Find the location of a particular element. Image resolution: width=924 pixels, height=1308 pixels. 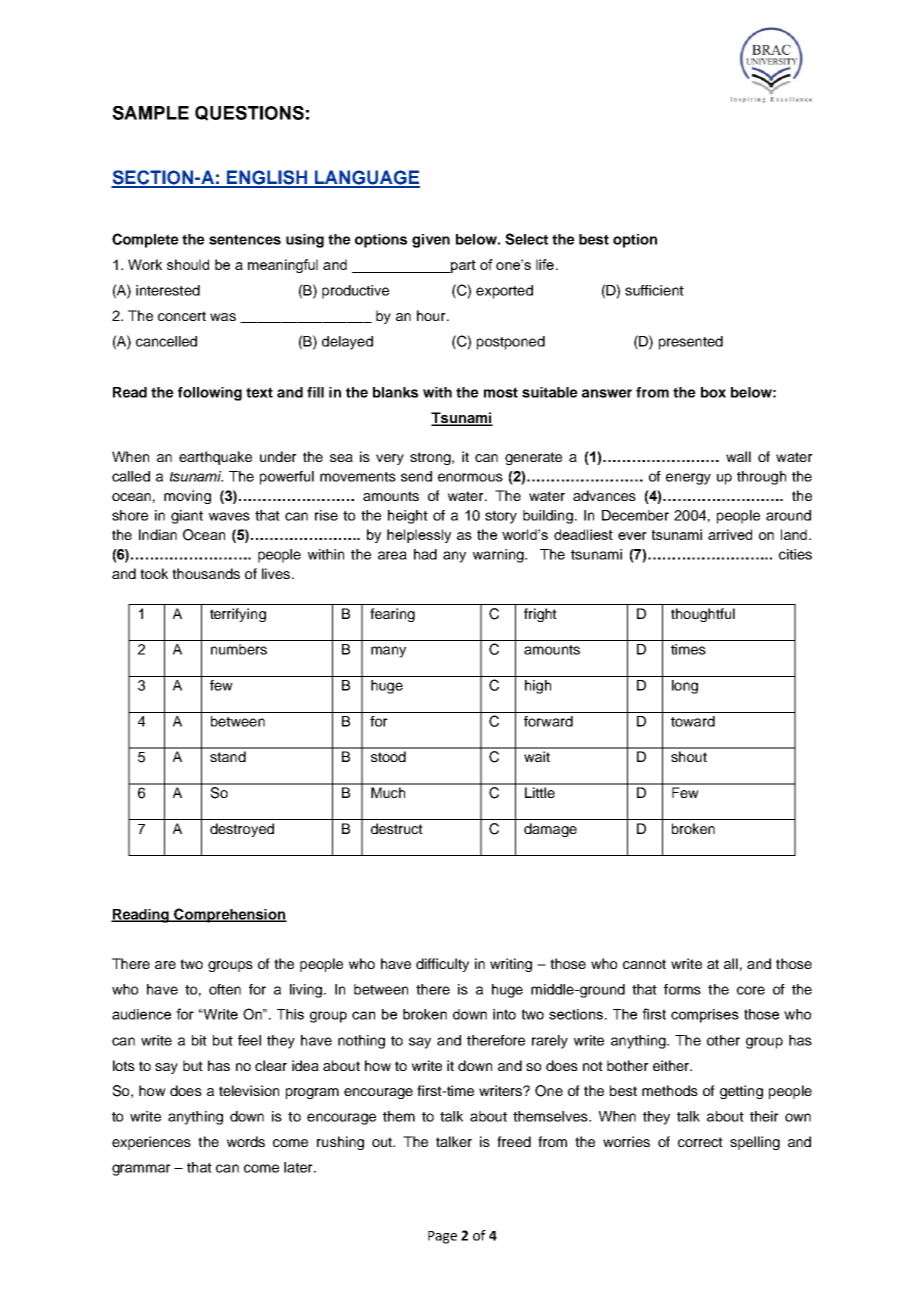

QUESTIONS is located at coordinates (249, 113).
